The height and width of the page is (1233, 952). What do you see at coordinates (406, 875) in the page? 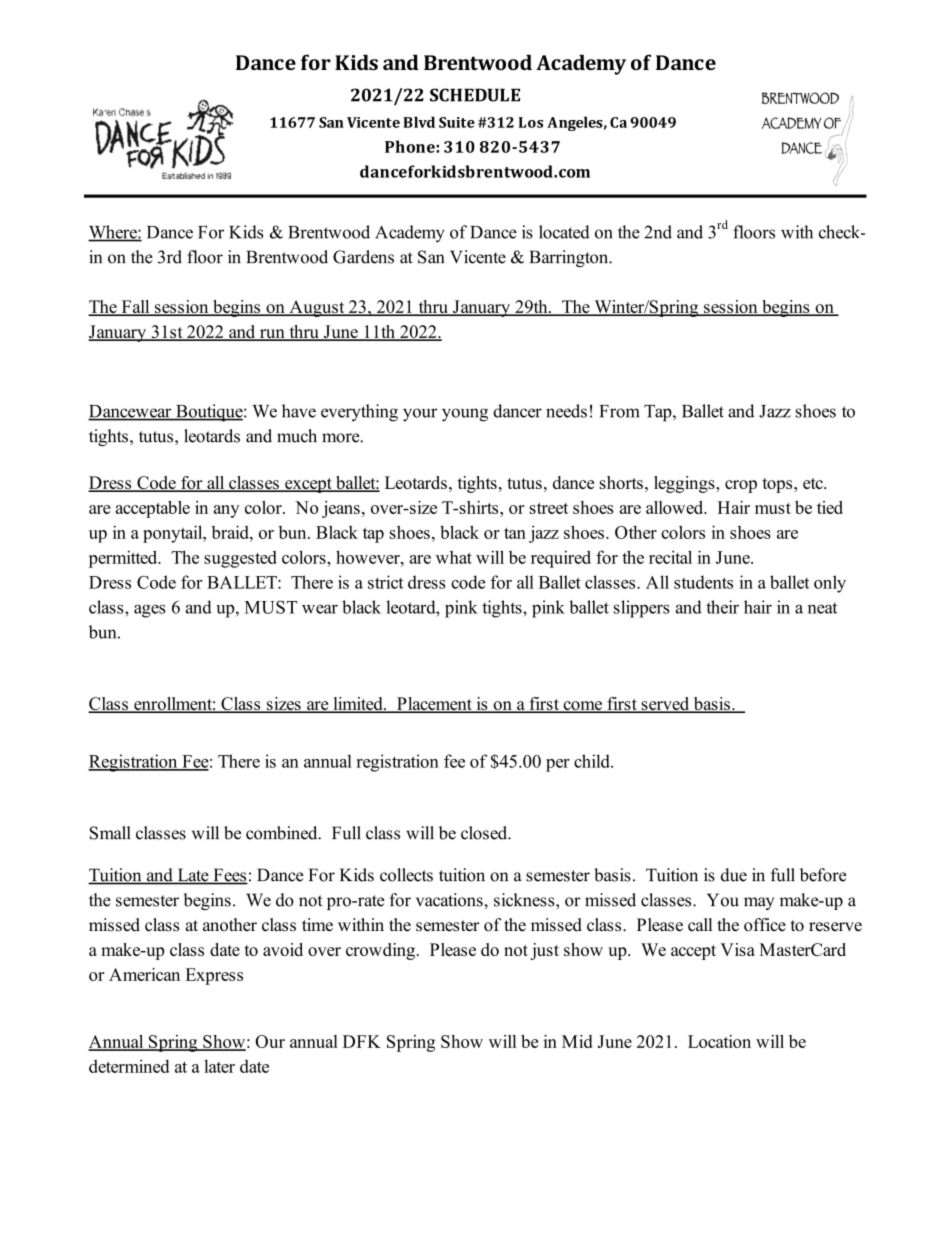
I see `collects` at bounding box center [406, 875].
